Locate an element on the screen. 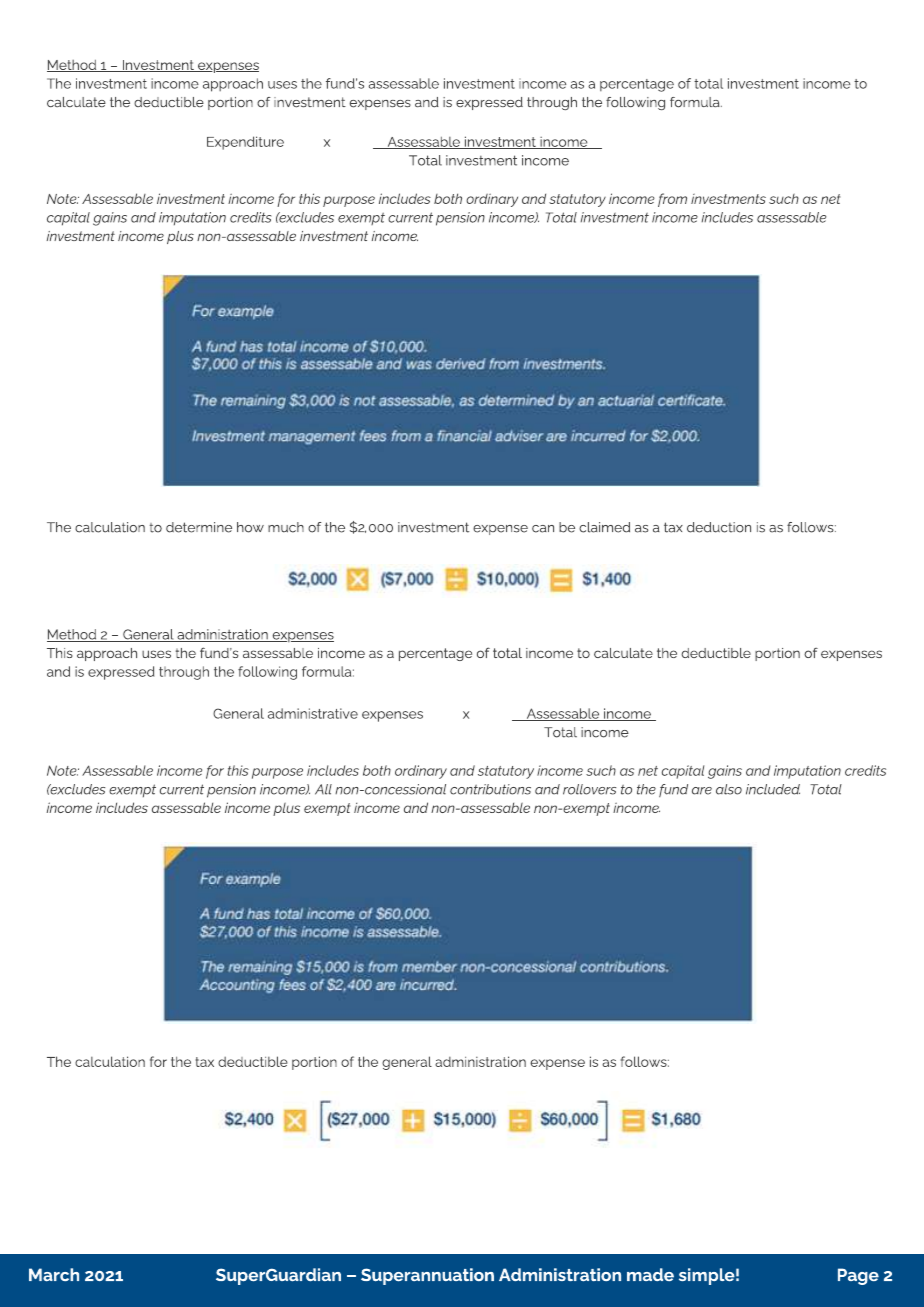  contributions is located at coordinates (490, 789).
